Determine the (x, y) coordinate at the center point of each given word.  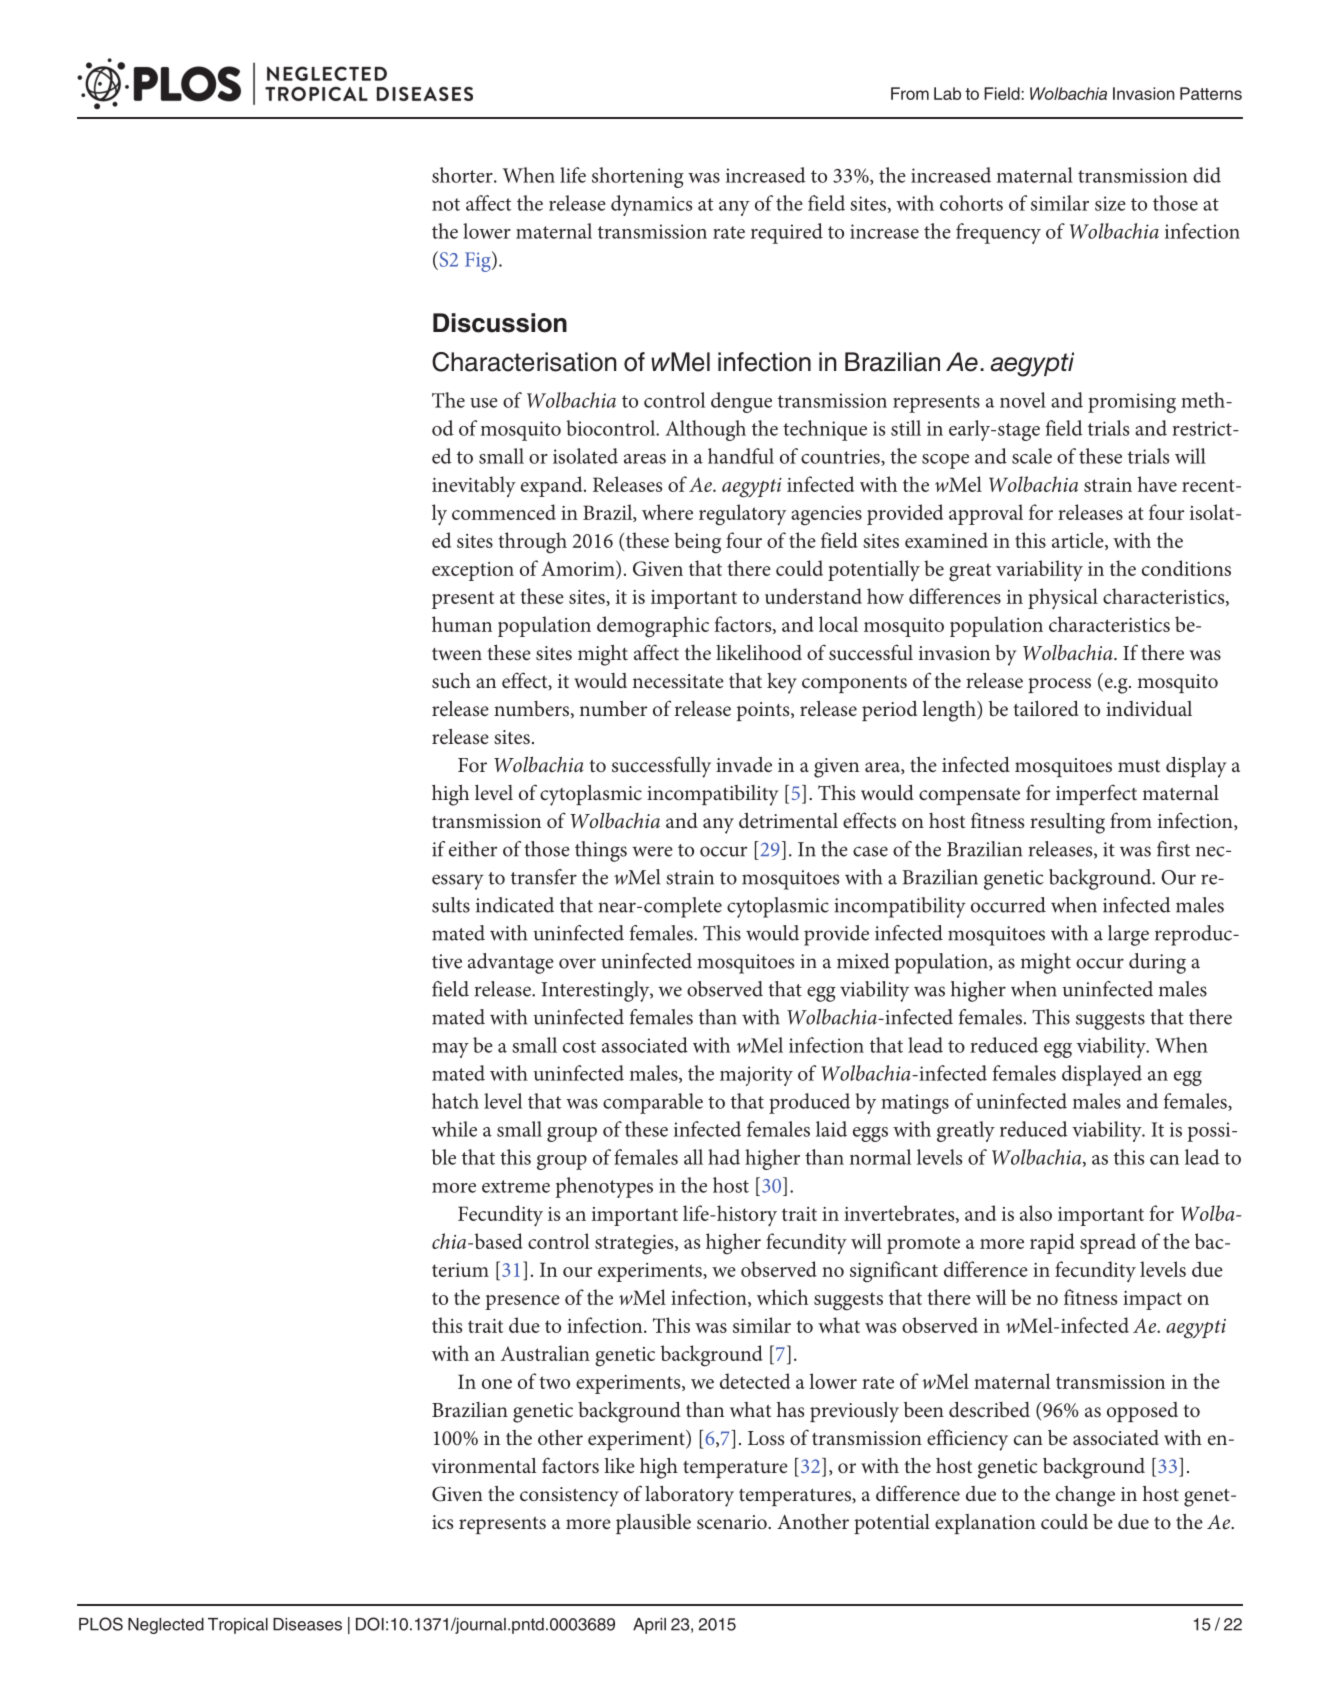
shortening (638, 177)
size (1110, 203)
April (649, 1626)
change (1085, 1496)
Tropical (238, 1626)
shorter (463, 175)
